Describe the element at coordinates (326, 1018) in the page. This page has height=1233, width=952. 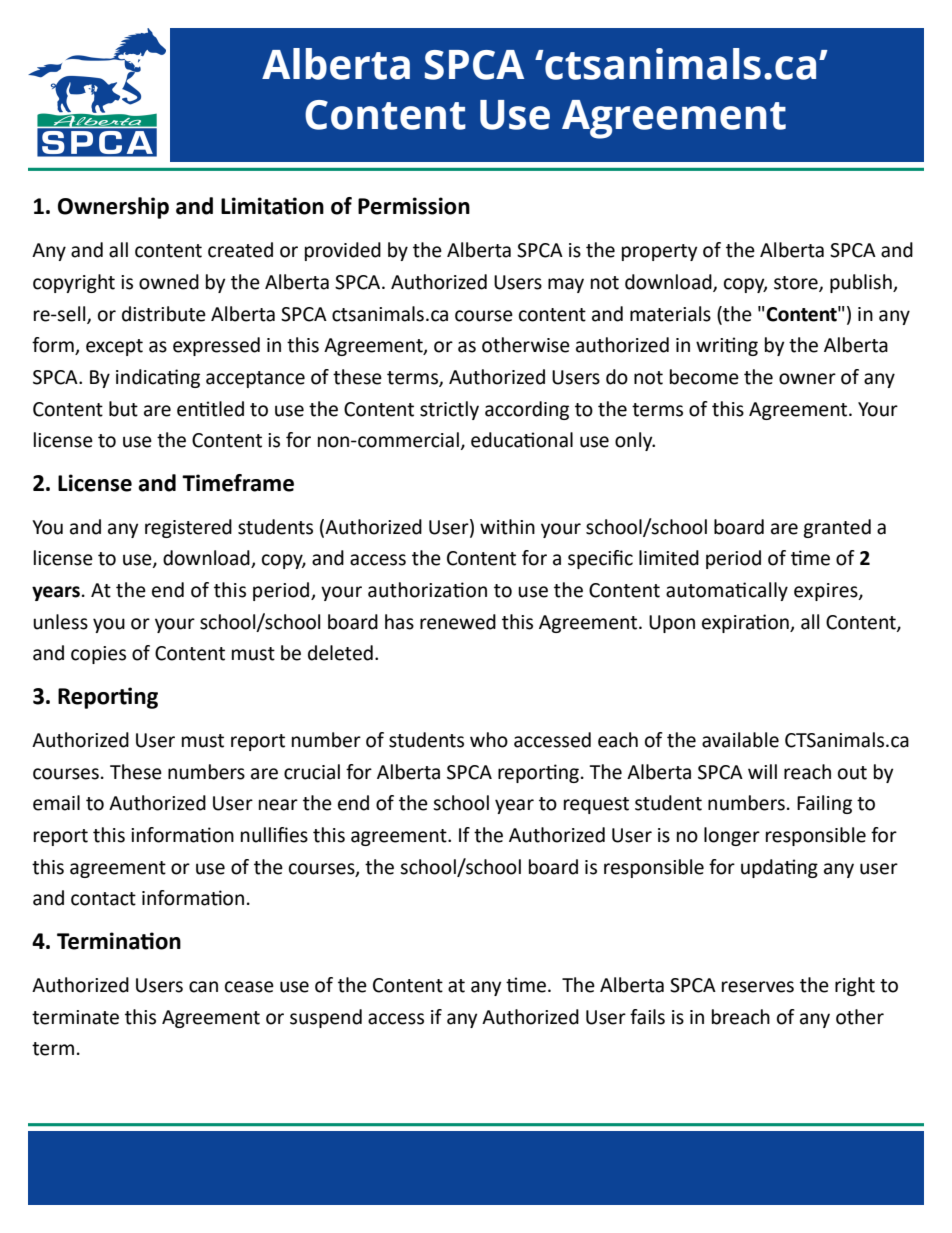
I see `suspend` at that location.
